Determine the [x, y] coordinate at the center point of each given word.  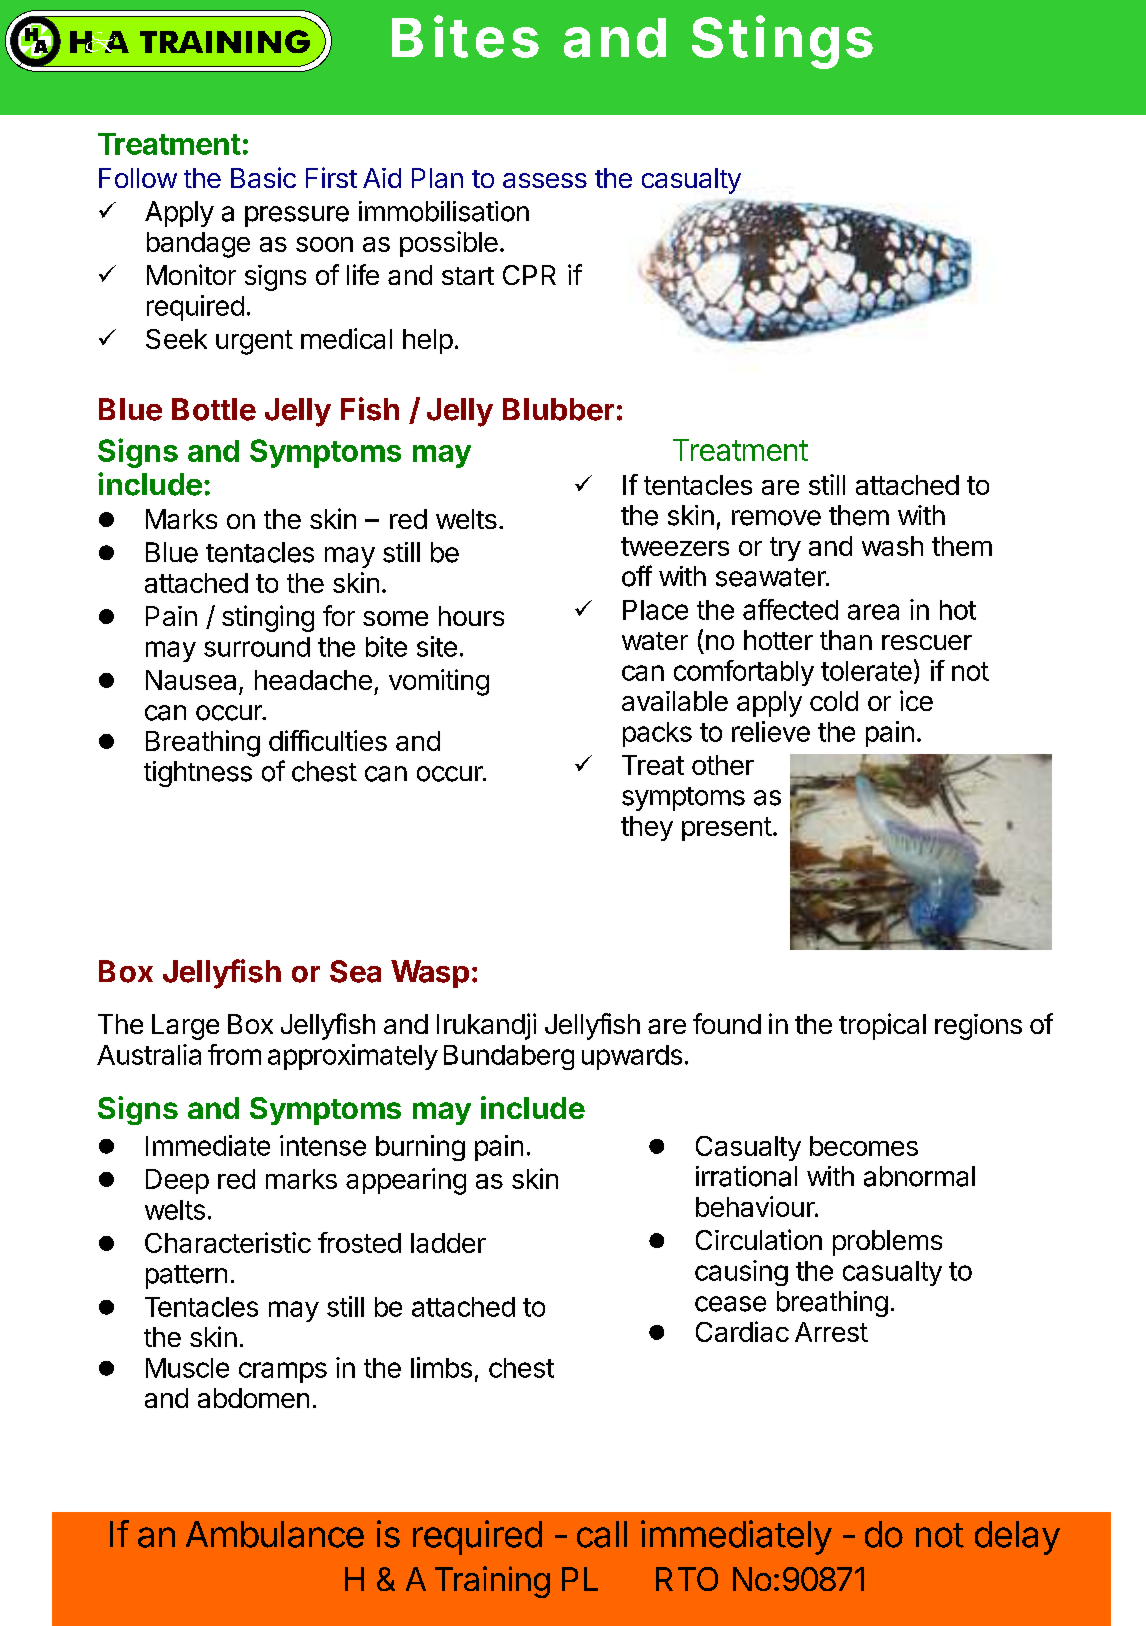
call [602, 1534]
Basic [263, 177]
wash [892, 546]
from [234, 1054]
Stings [782, 42]
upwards [632, 1057]
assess [545, 180]
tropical [882, 1026]
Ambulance [275, 1534]
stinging [268, 618]
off [637, 576]
